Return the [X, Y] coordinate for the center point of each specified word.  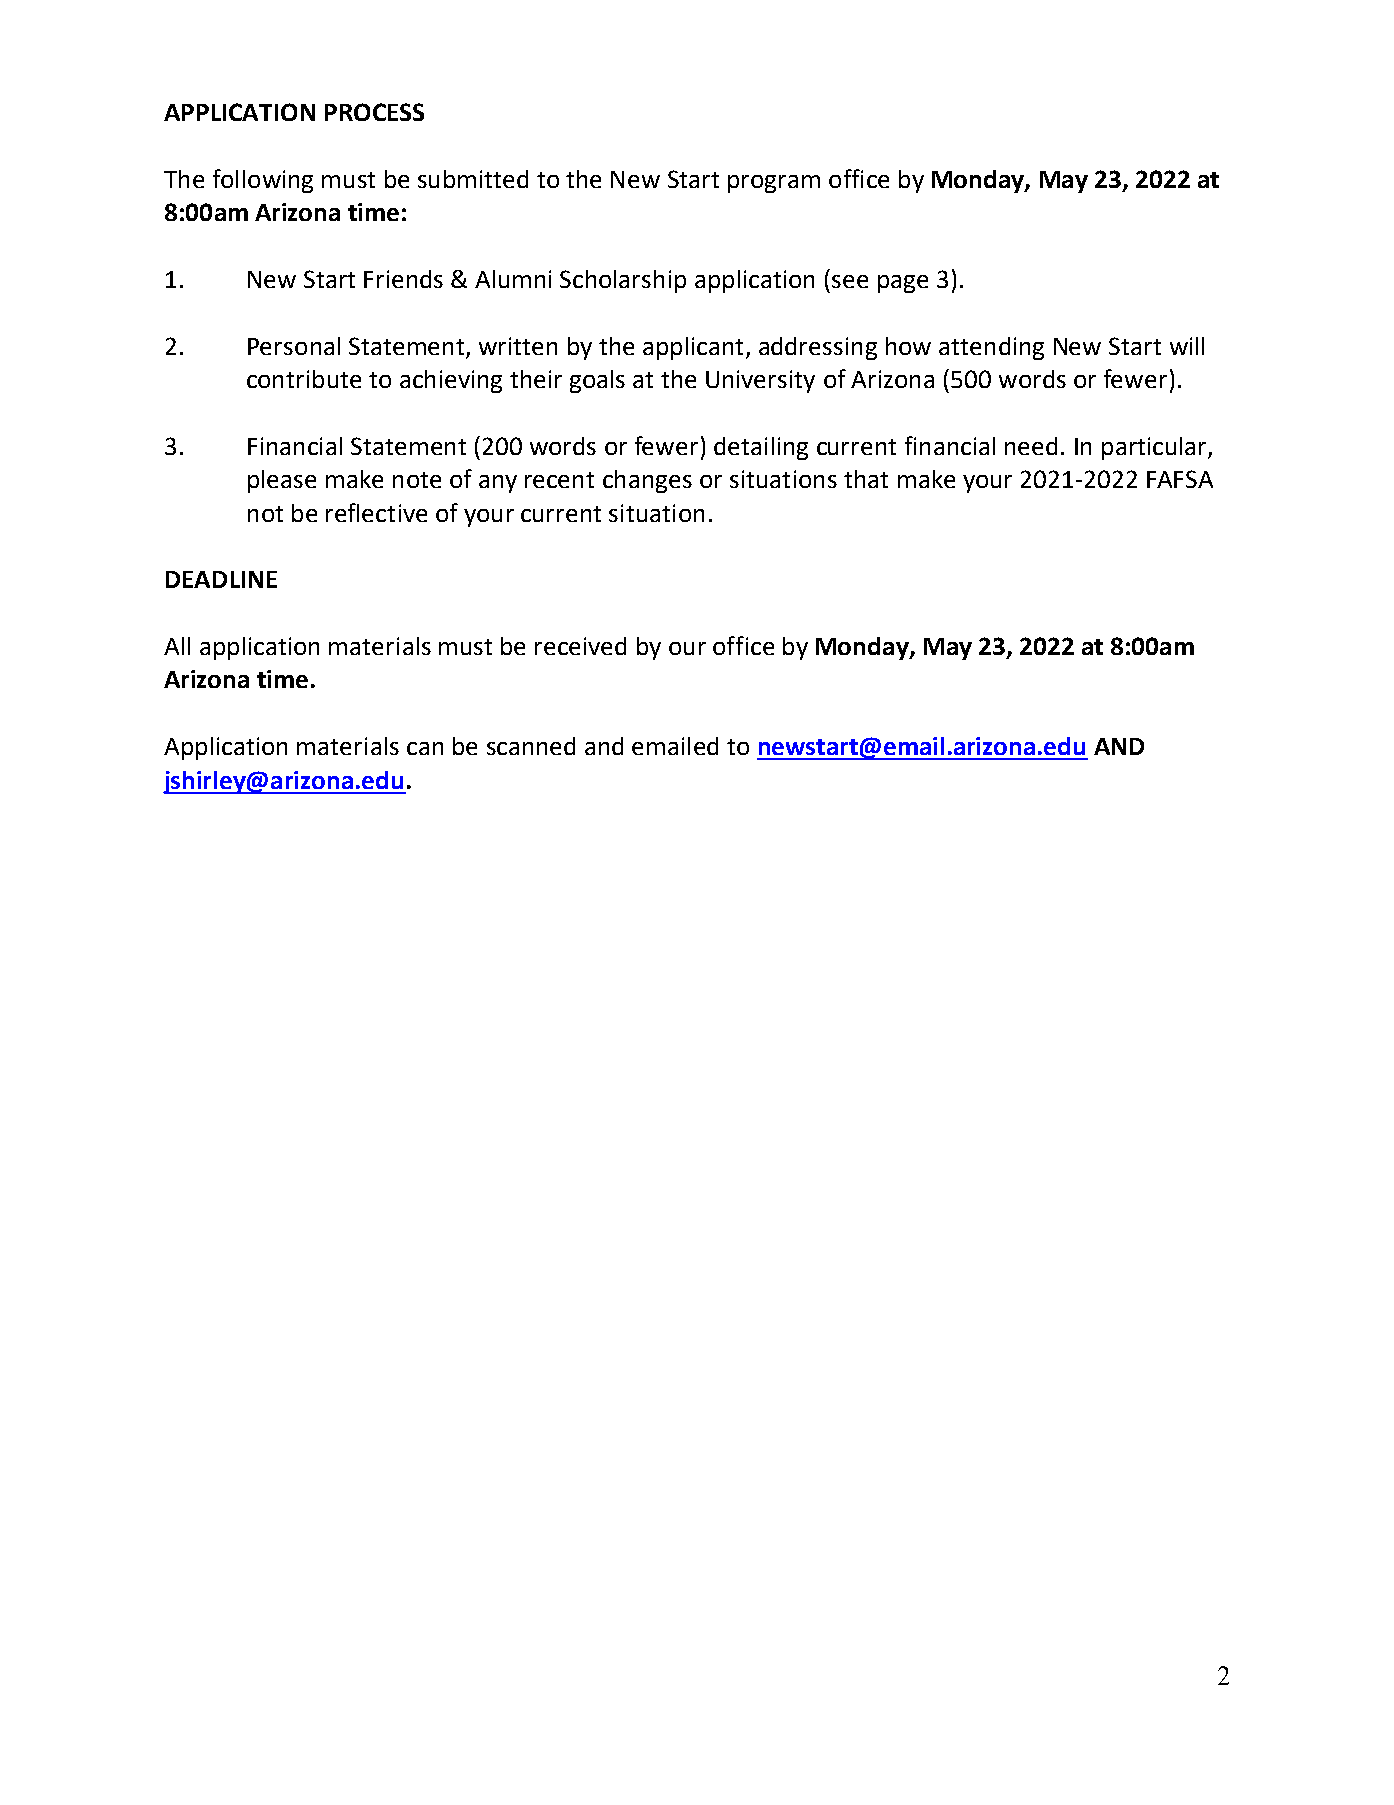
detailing [761, 448]
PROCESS [374, 112]
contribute [304, 379]
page [903, 284]
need [1031, 446]
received [580, 646]
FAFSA [1180, 479]
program [774, 184]
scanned [531, 746]
